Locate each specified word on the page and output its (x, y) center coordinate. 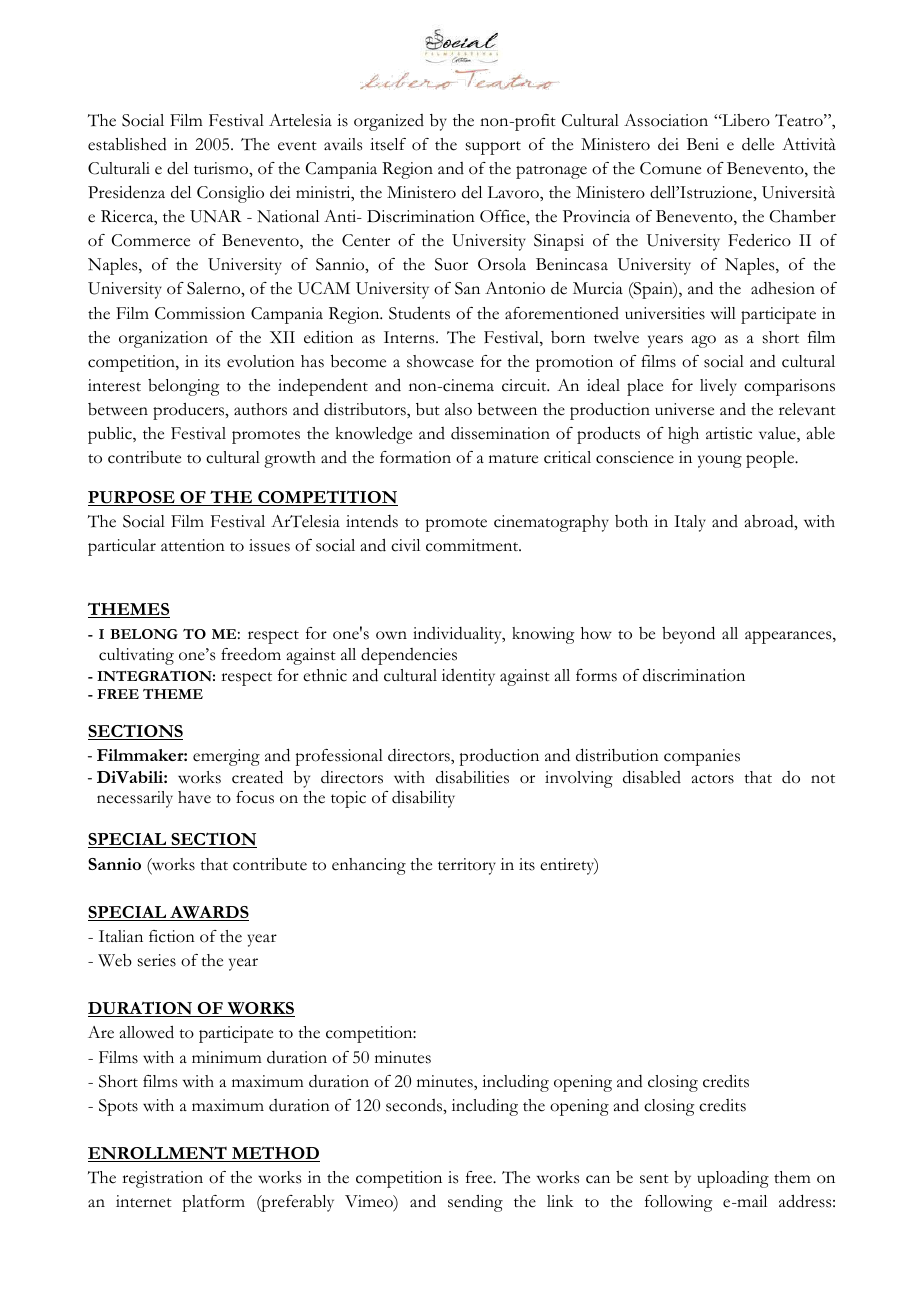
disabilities (472, 777)
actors (713, 779)
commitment (473, 545)
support (493, 148)
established (127, 144)
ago (704, 341)
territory (467, 866)
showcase (440, 361)
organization (163, 339)
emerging (226, 757)
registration (162, 1179)
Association (666, 120)
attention (193, 545)
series (157, 960)
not (823, 779)
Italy (690, 523)
